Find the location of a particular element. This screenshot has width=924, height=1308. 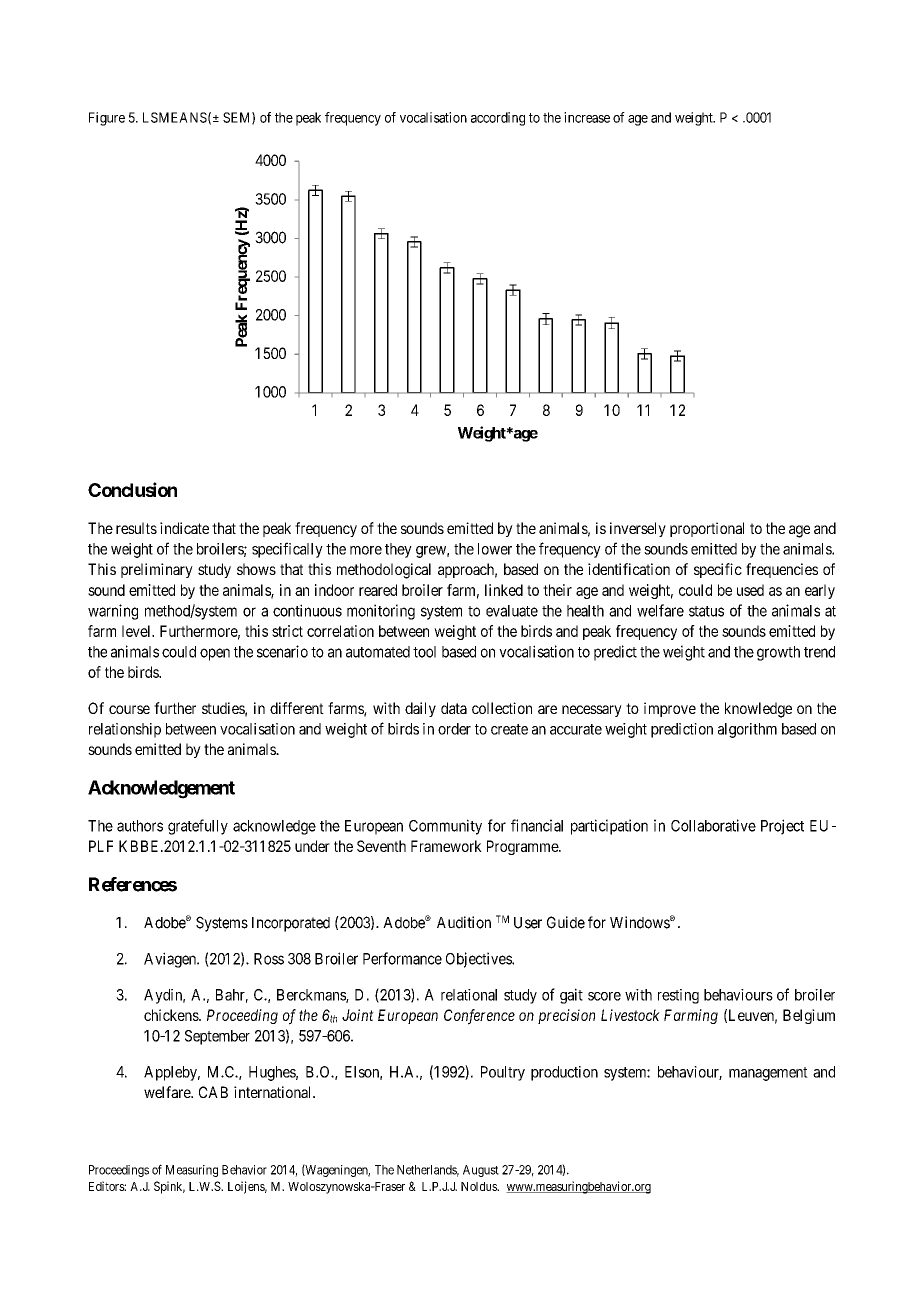

proportional is located at coordinates (707, 529).
